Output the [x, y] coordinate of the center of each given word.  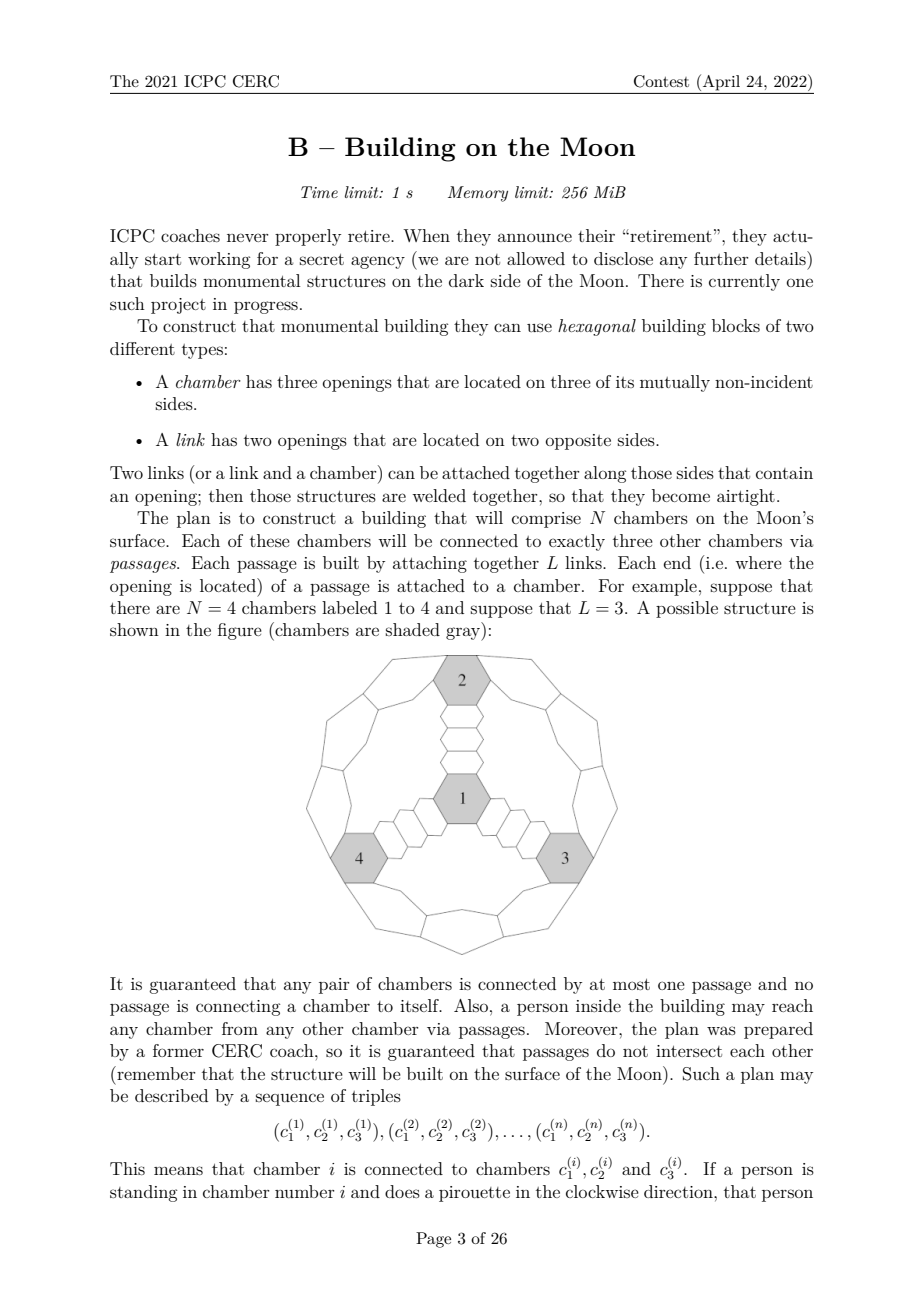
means [178, 1170]
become [681, 495]
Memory [478, 194]
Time [319, 192]
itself [420, 1005]
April [720, 82]
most [631, 984]
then [226, 495]
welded [439, 495]
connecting [238, 1008]
